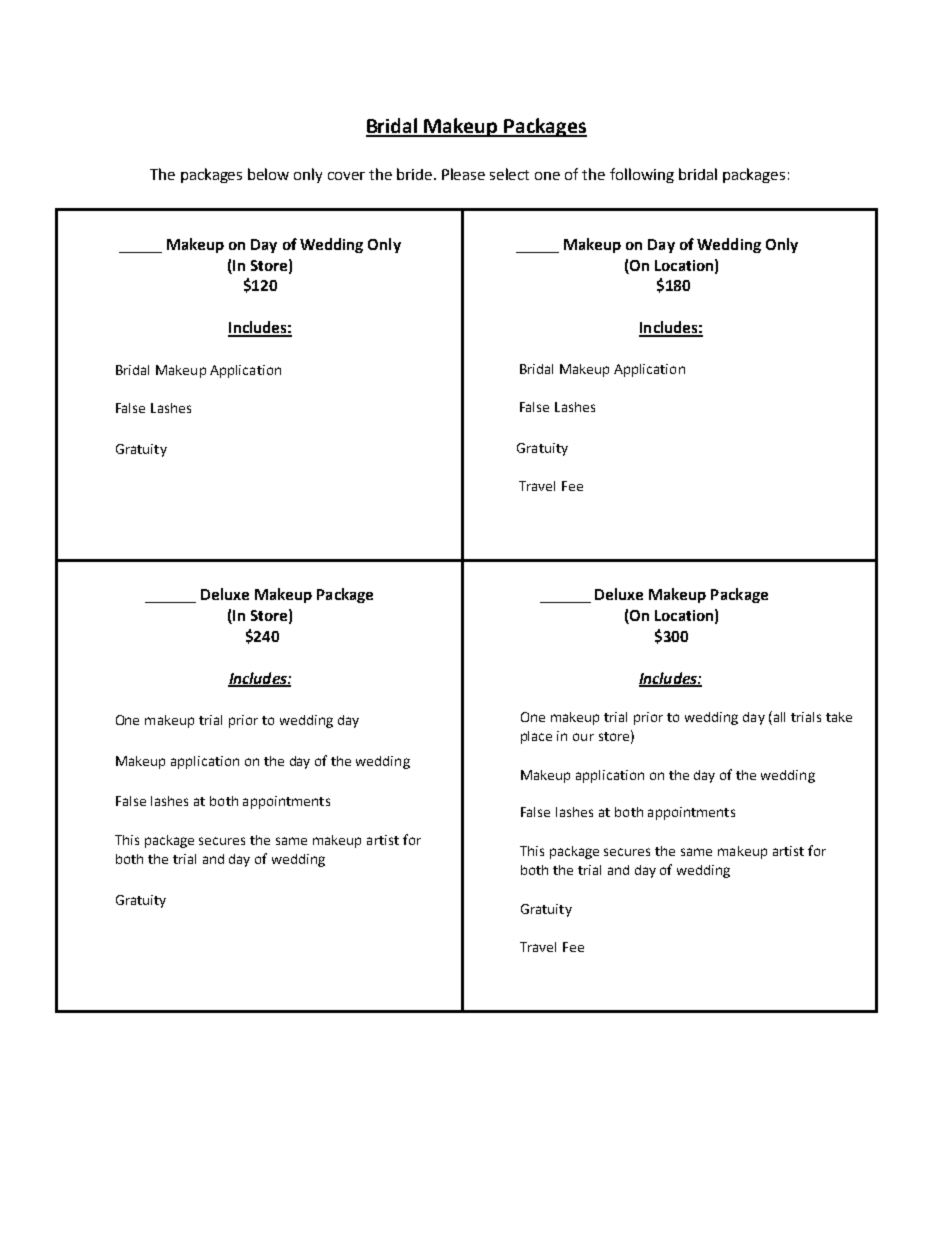  Describe the element at coordinates (268, 174) in the screenshot. I see `below` at that location.
